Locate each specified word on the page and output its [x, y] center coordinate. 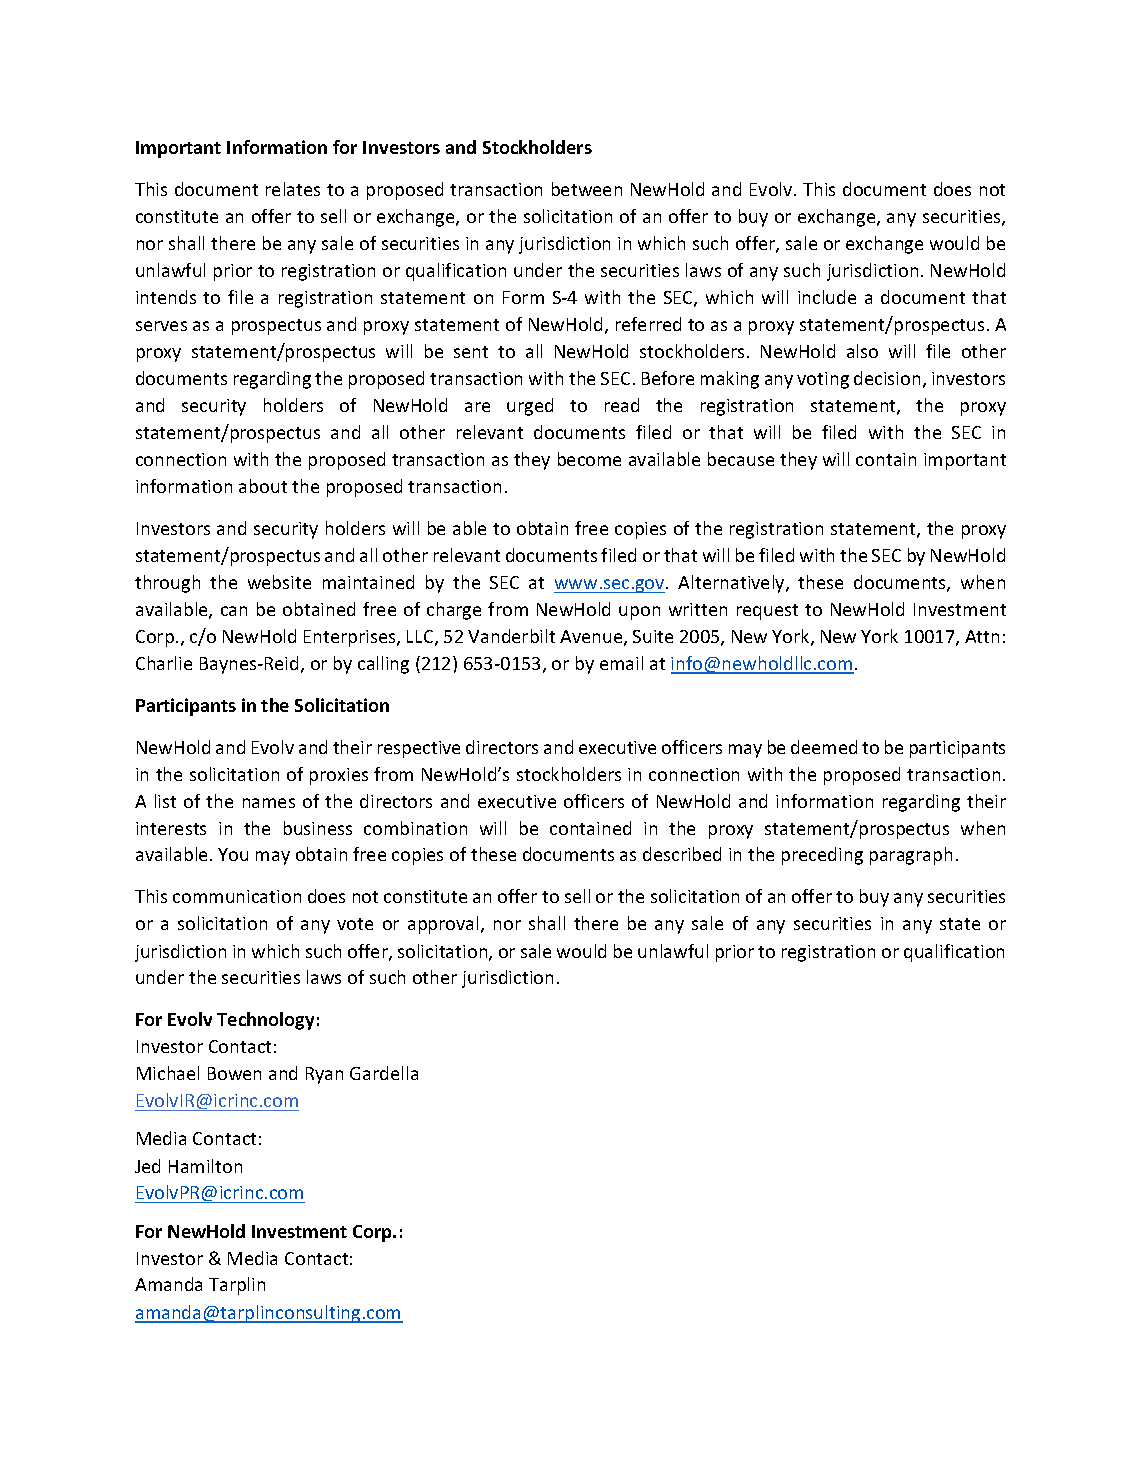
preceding [822, 856]
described [682, 854]
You [233, 854]
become [589, 459]
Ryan [324, 1075]
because [741, 459]
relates [293, 189]
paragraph [911, 856]
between [587, 189]
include [827, 297]
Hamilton [205, 1166]
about [263, 486]
